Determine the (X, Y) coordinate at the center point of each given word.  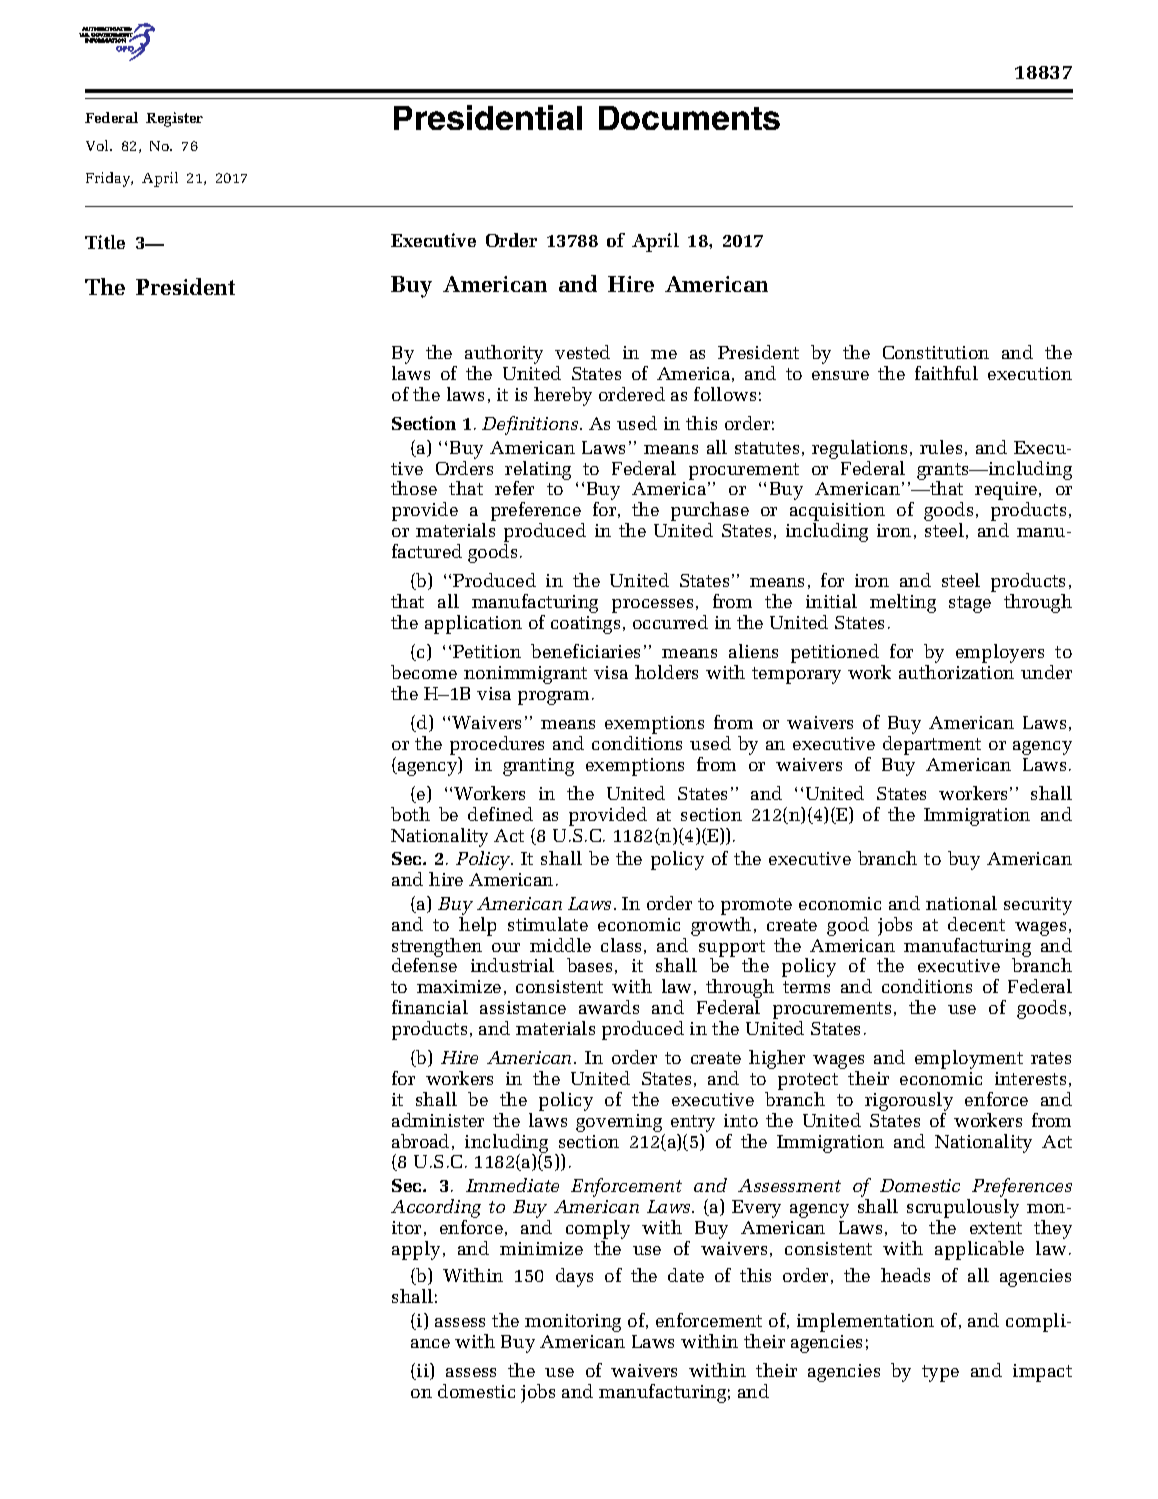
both (410, 814)
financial (430, 1007)
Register (174, 119)
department (932, 745)
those (414, 488)
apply (416, 1250)
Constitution (936, 352)
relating (538, 471)
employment (969, 1059)
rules (941, 447)
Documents (689, 118)
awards (609, 1007)
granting (538, 767)
